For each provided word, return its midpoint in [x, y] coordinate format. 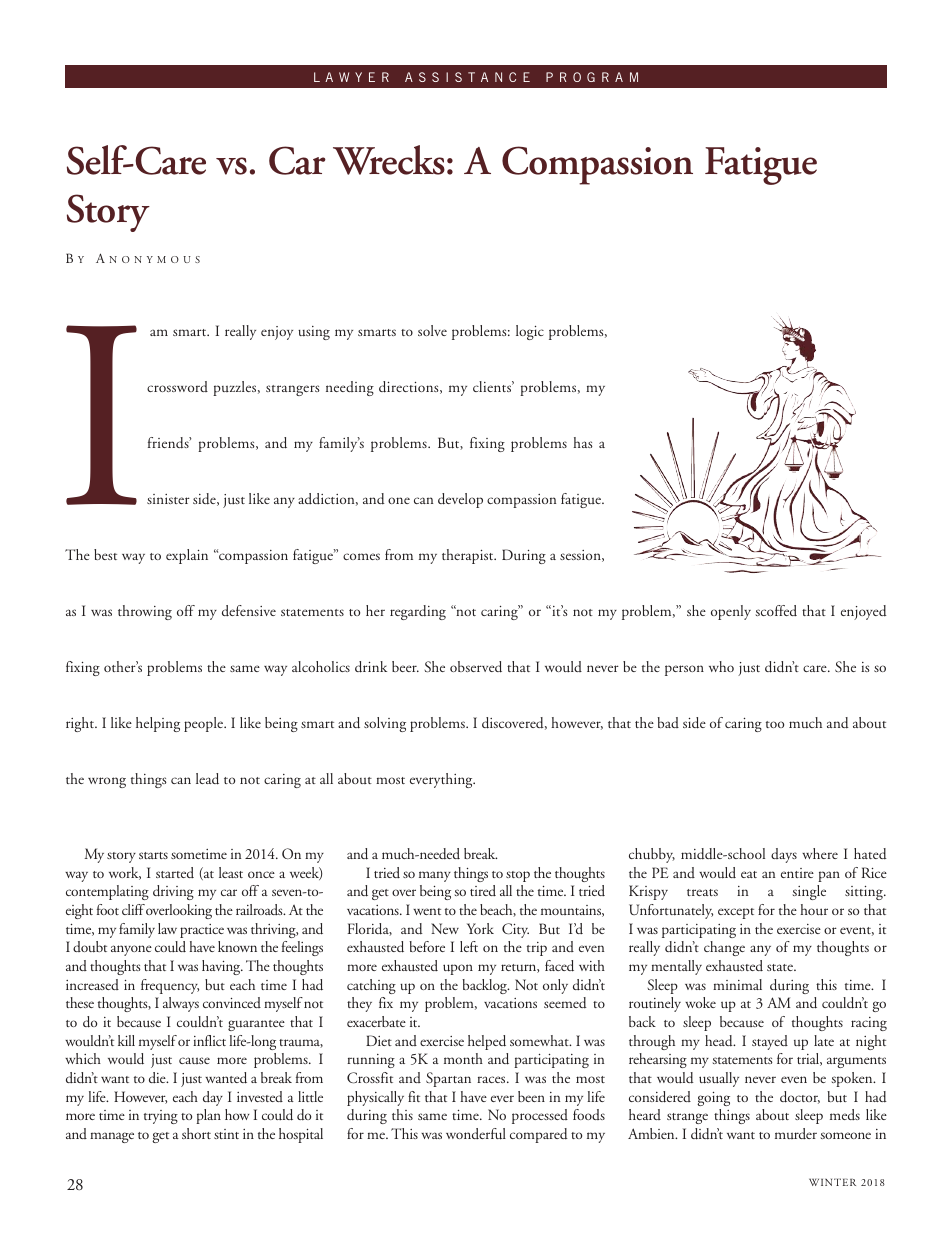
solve [432, 330]
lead [207, 779]
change [724, 948]
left [469, 946]
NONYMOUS [154, 259]
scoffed [776, 610]
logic [530, 332]
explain [187, 556]
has [583, 442]
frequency [170, 986]
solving [385, 724]
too [775, 724]
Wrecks [389, 160]
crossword [177, 386]
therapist [469, 556]
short [196, 1133]
